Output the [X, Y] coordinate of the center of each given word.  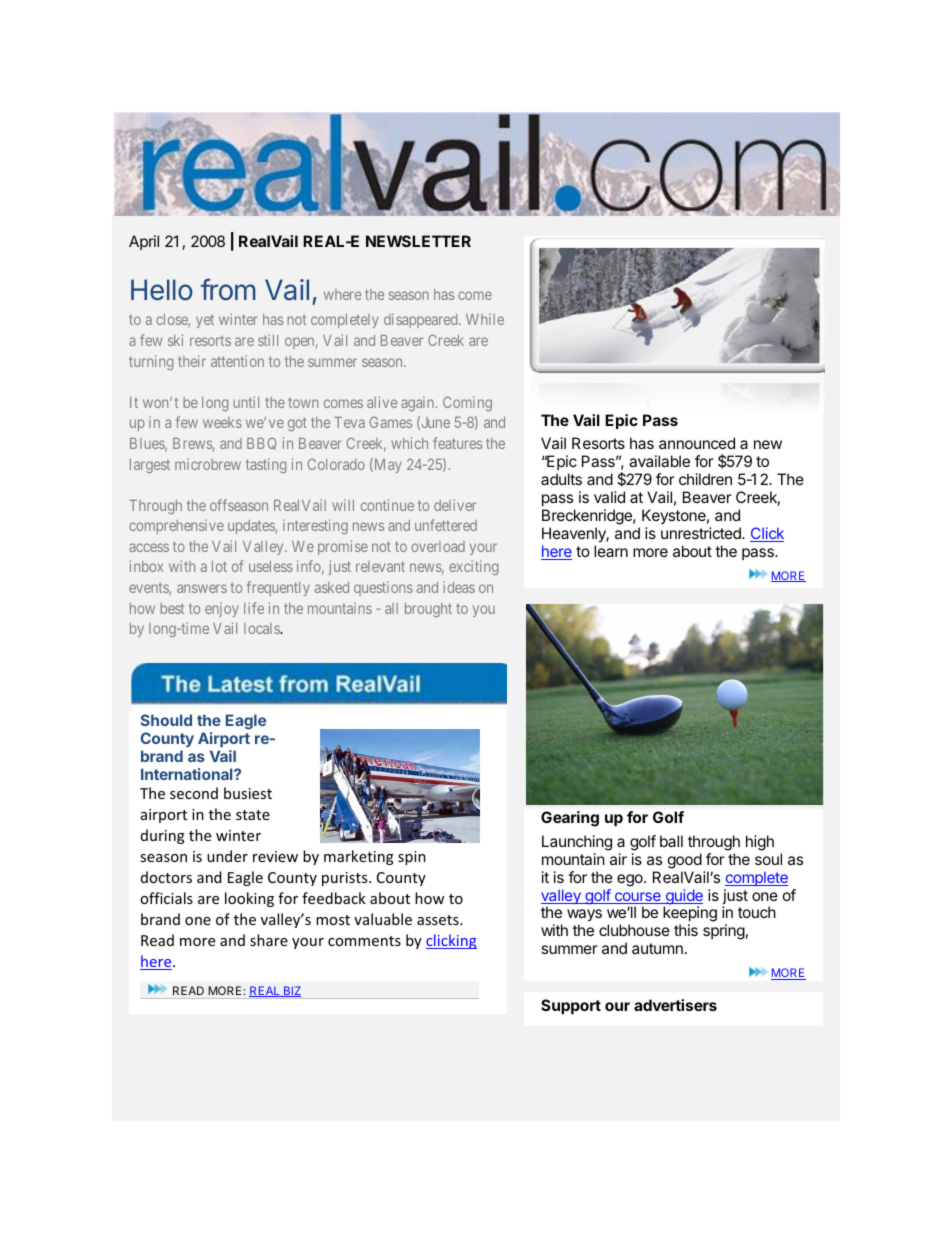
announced [697, 443]
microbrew [208, 464]
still [268, 340]
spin [412, 858]
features [457, 443]
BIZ [291, 991]
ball [671, 841]
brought [428, 610]
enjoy [222, 609]
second [194, 793]
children [705, 479]
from [228, 289]
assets [439, 920]
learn [611, 551]
